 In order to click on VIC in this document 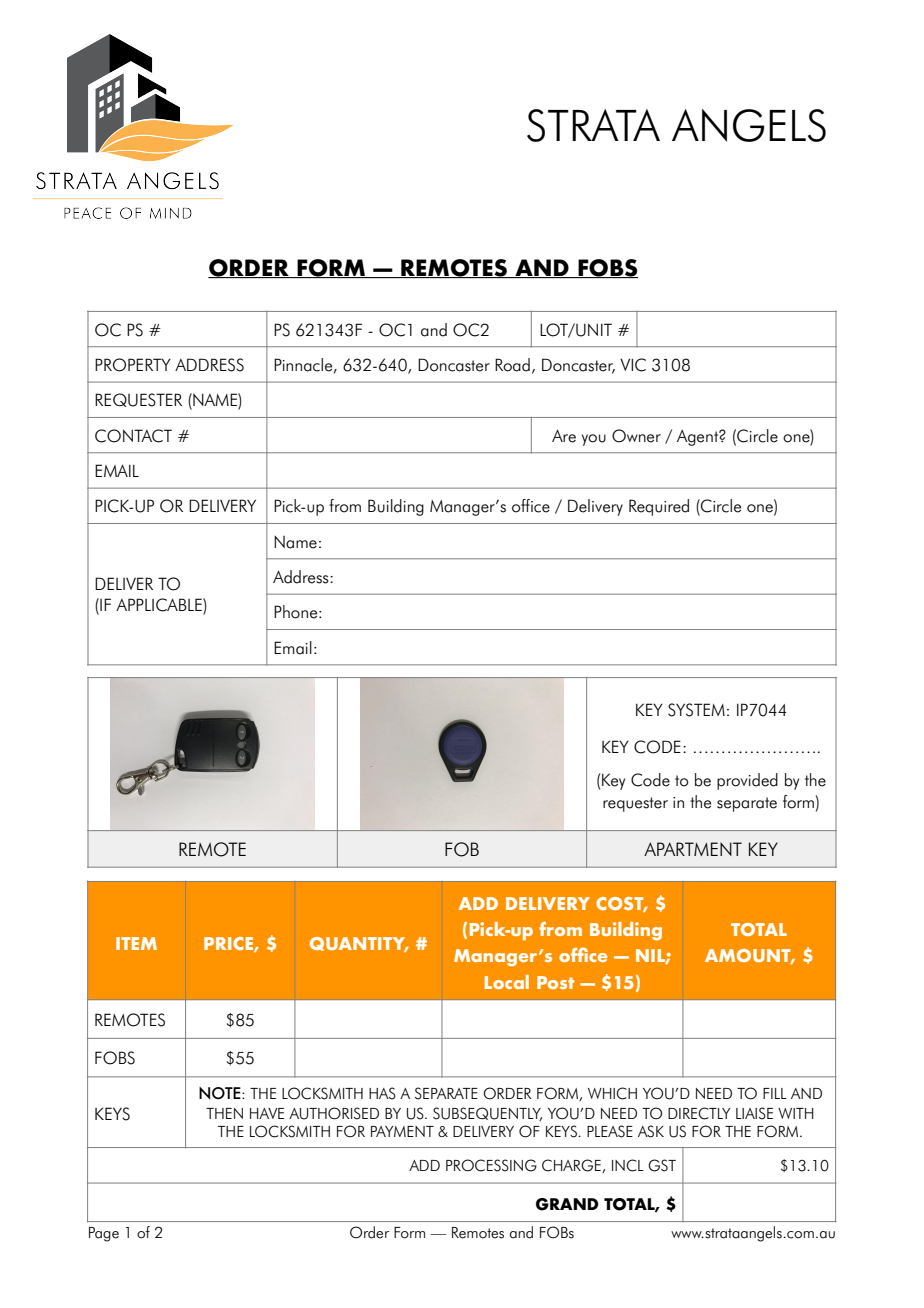, I will do `click(633, 365)`.
